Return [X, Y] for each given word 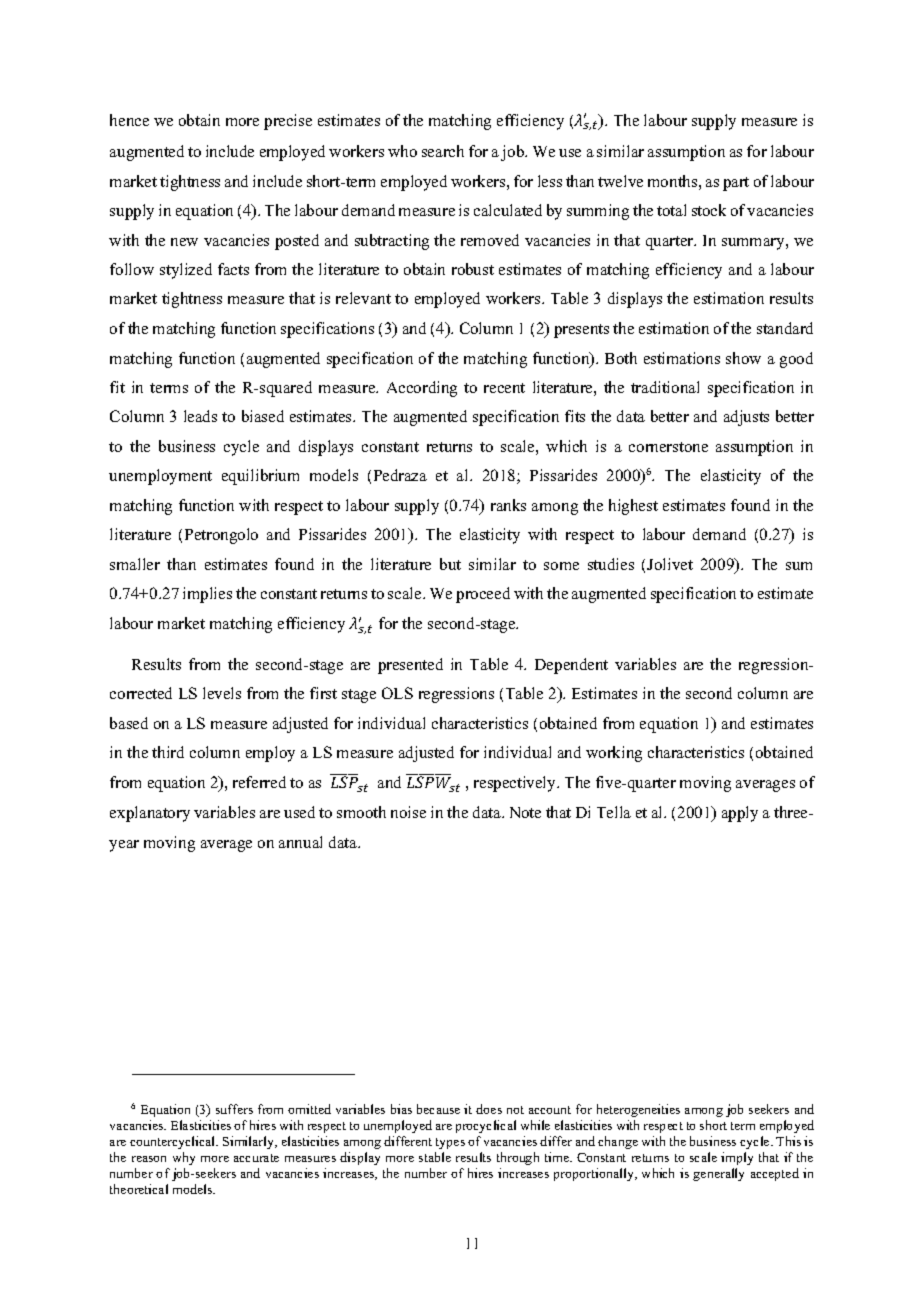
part [736, 184]
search [443, 151]
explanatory [150, 814]
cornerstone [668, 447]
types [450, 1143]
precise [288, 122]
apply [740, 814]
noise [408, 812]
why [184, 1158]
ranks [508, 505]
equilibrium [260, 477]
